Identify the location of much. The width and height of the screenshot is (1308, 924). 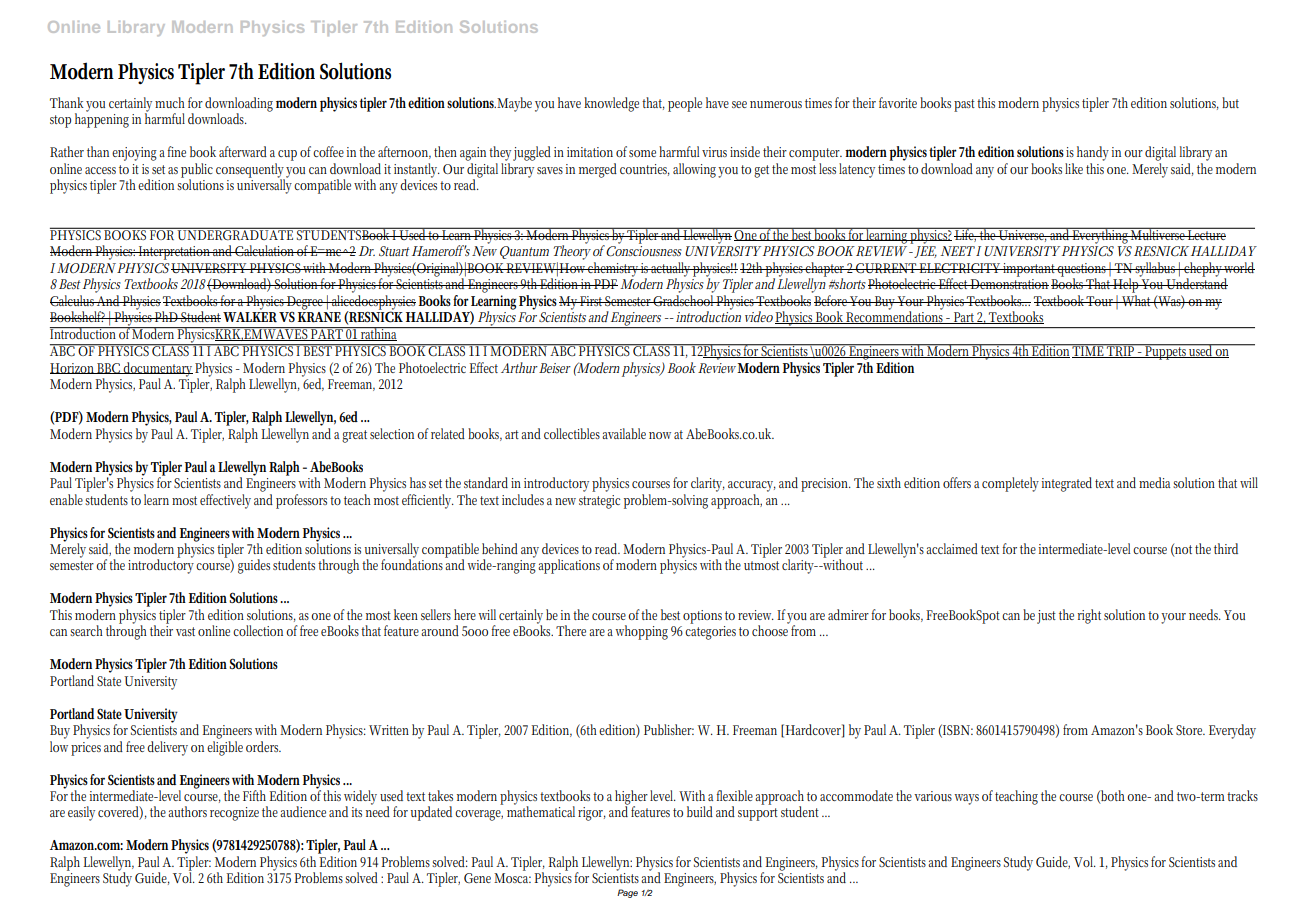
(170, 102).
